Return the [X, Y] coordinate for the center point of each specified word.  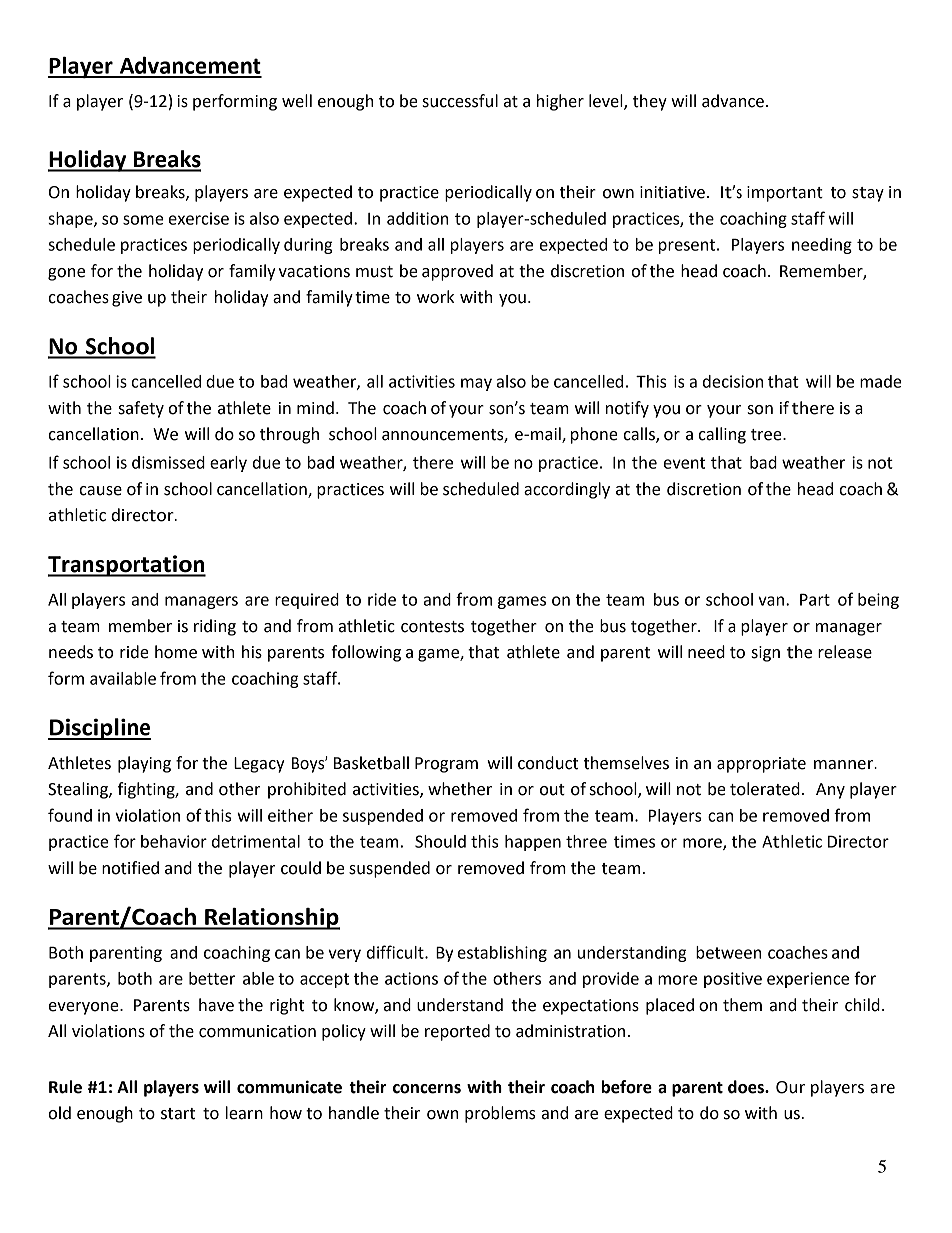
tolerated [765, 789]
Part [815, 599]
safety [141, 409]
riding [215, 627]
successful [460, 101]
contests [432, 627]
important [785, 194]
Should [440, 841]
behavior [174, 841]
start [178, 1114]
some [143, 220]
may [476, 384]
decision [733, 381]
